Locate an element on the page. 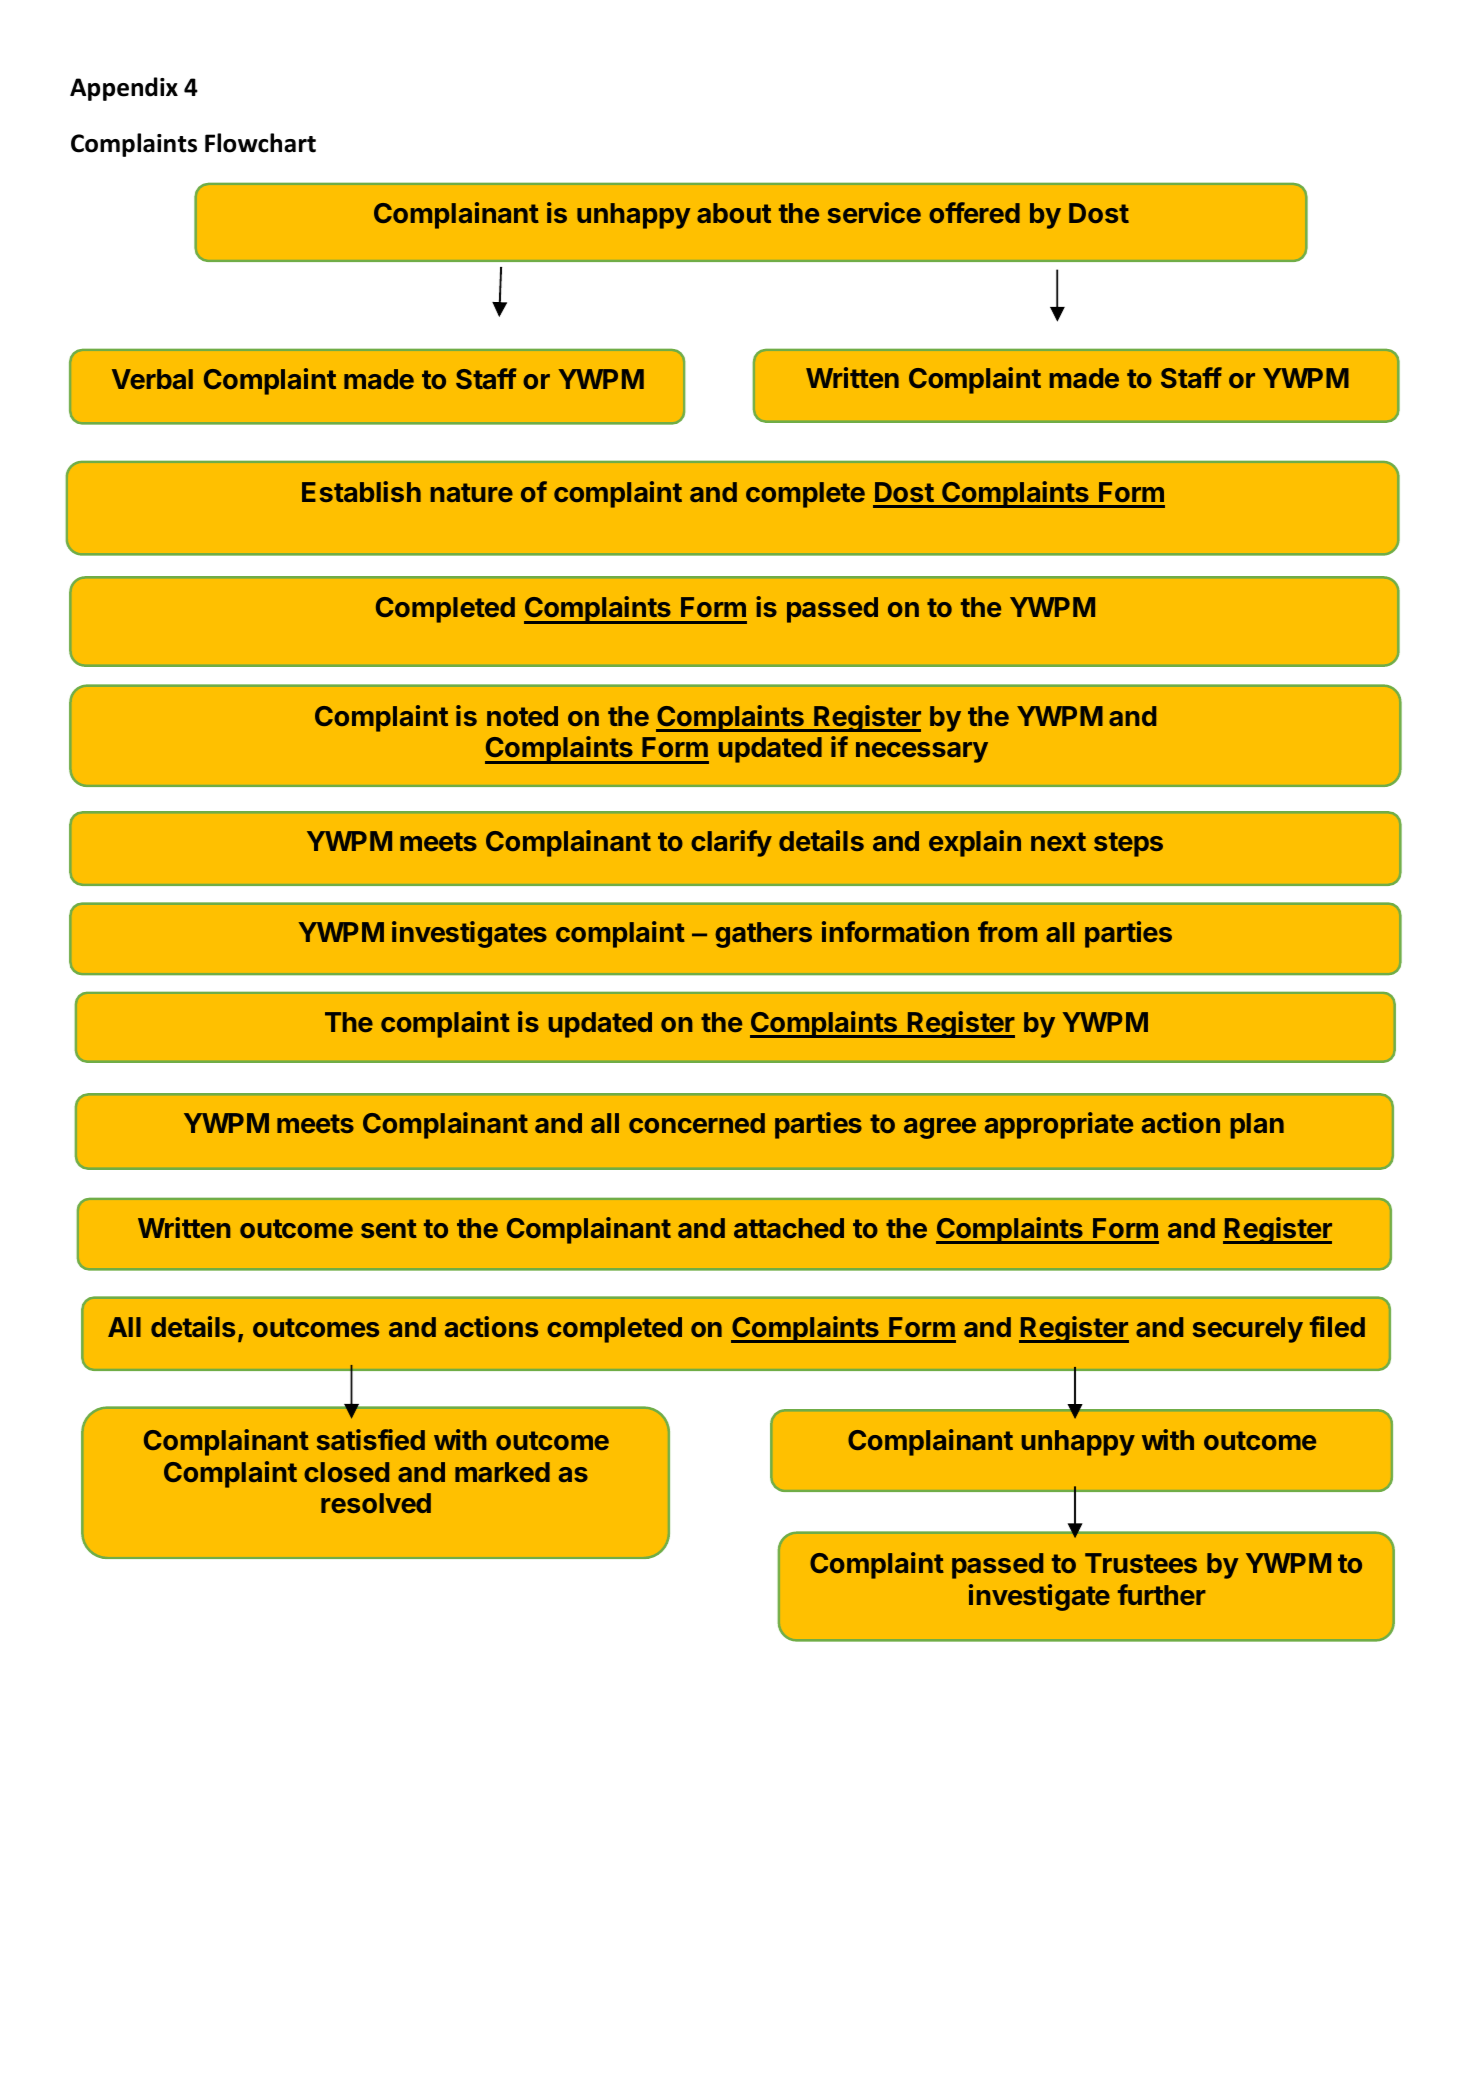 The height and width of the document is (2085, 1474). resolved is located at coordinates (376, 1503).
